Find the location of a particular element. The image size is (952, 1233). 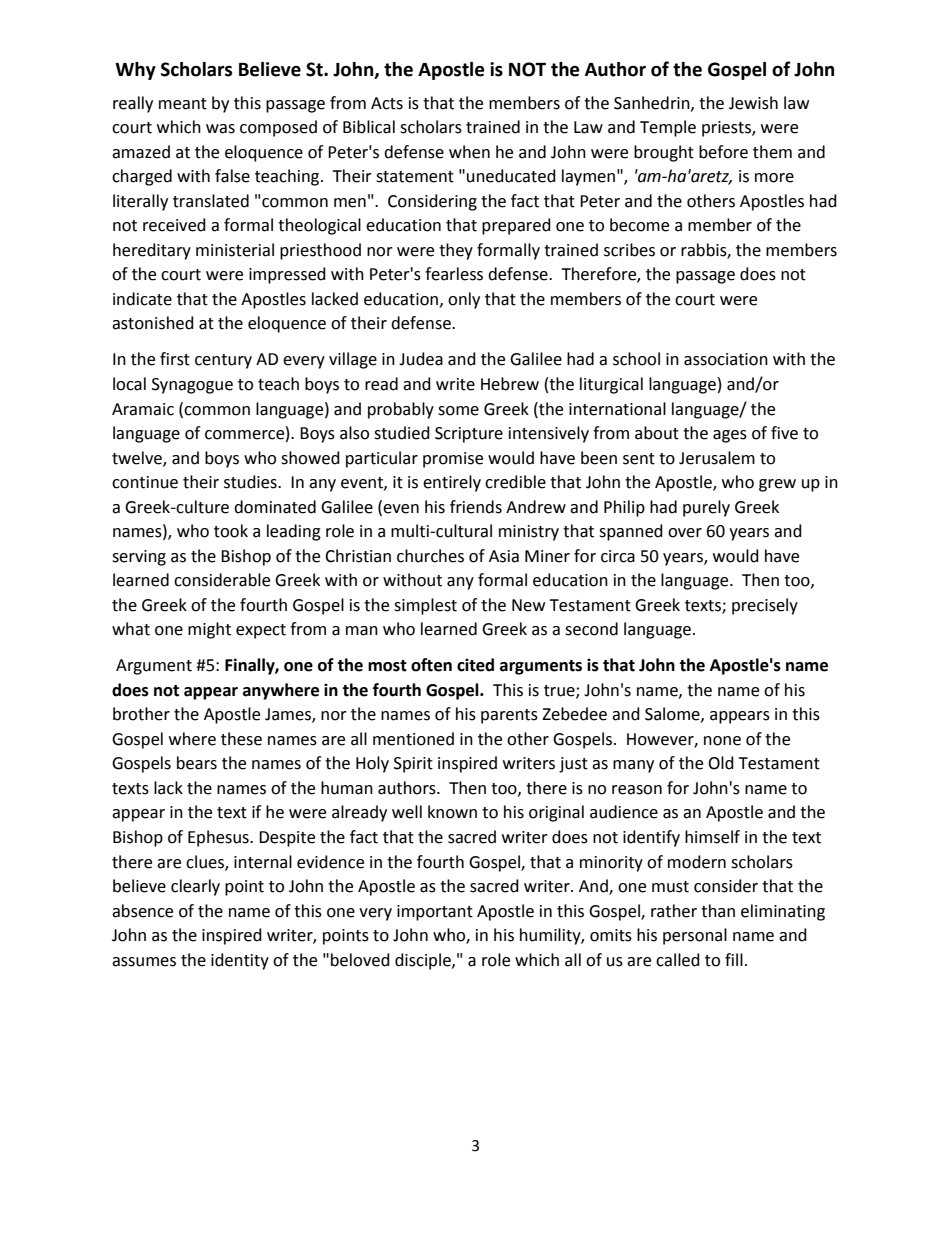

meant is located at coordinates (183, 104).
